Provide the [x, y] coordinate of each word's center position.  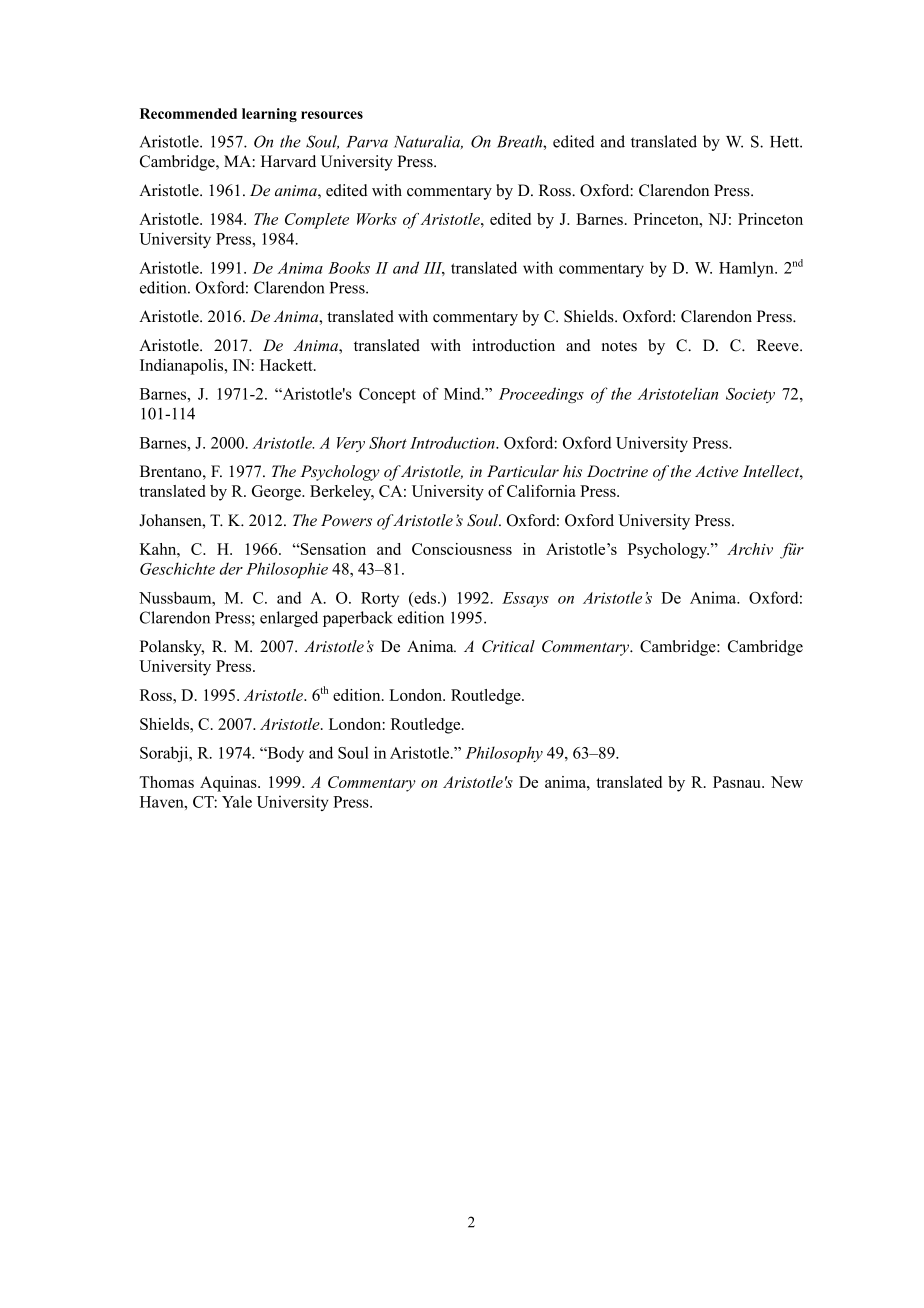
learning [269, 115]
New [787, 782]
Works [377, 219]
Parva [367, 142]
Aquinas [229, 784]
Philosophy [504, 754]
